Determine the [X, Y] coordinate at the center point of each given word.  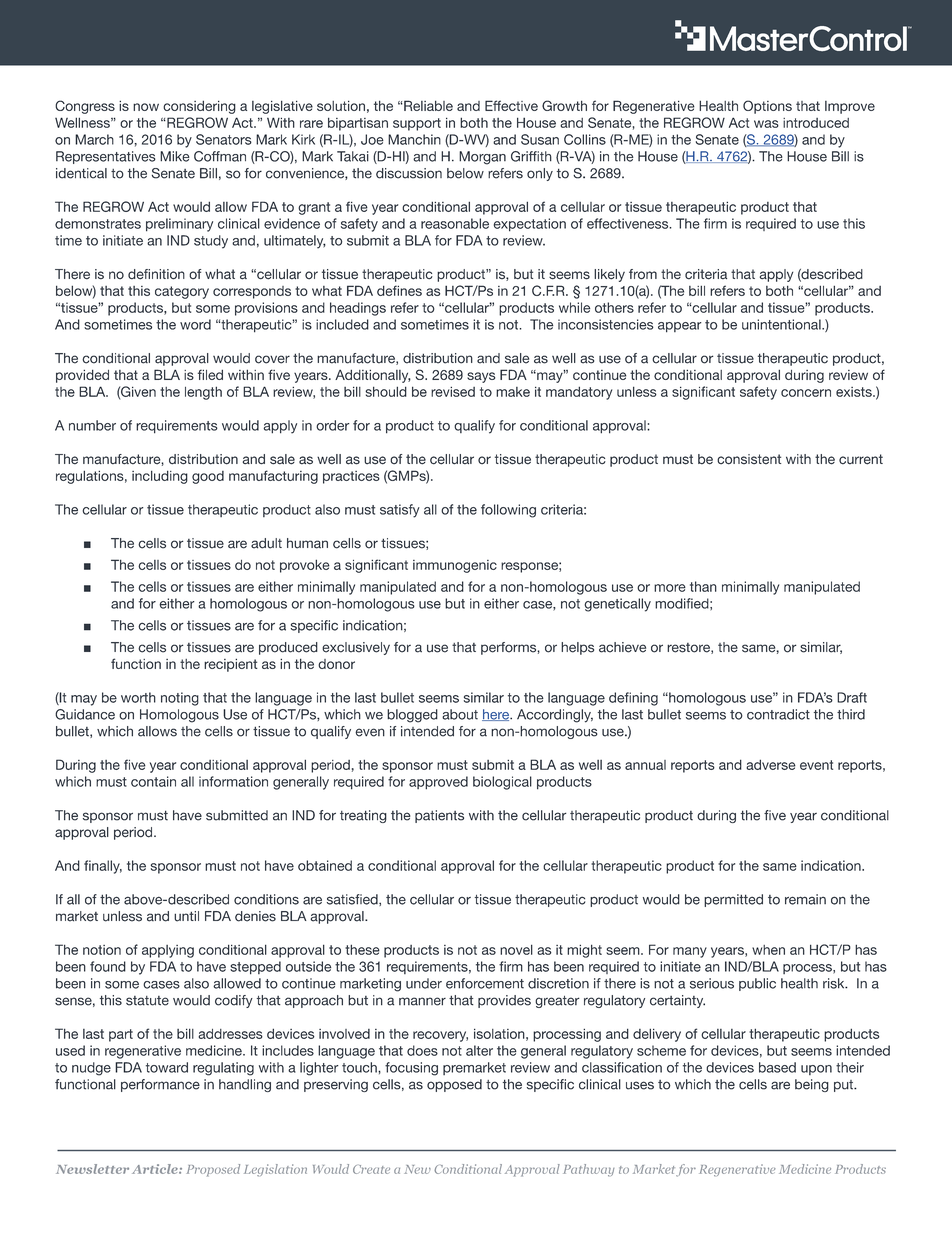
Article [156, 1169]
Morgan [482, 158]
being [812, 1085]
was [766, 124]
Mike [175, 156]
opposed [454, 1085]
